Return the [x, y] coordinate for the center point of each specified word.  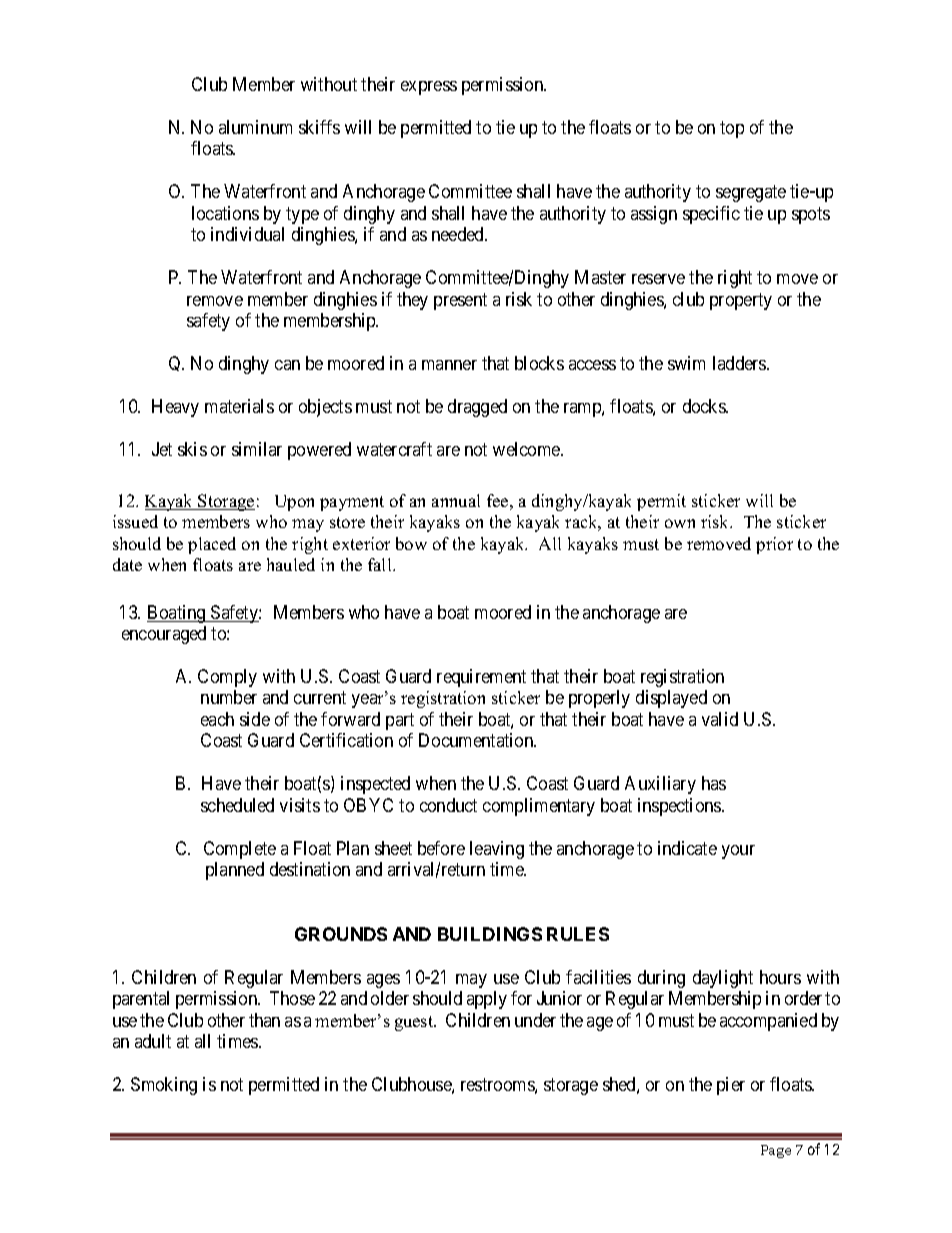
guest [415, 1023]
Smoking [164, 1086]
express [429, 88]
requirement [481, 678]
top [732, 129]
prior [774, 545]
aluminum [255, 127]
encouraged [164, 635]
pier [731, 1086]
